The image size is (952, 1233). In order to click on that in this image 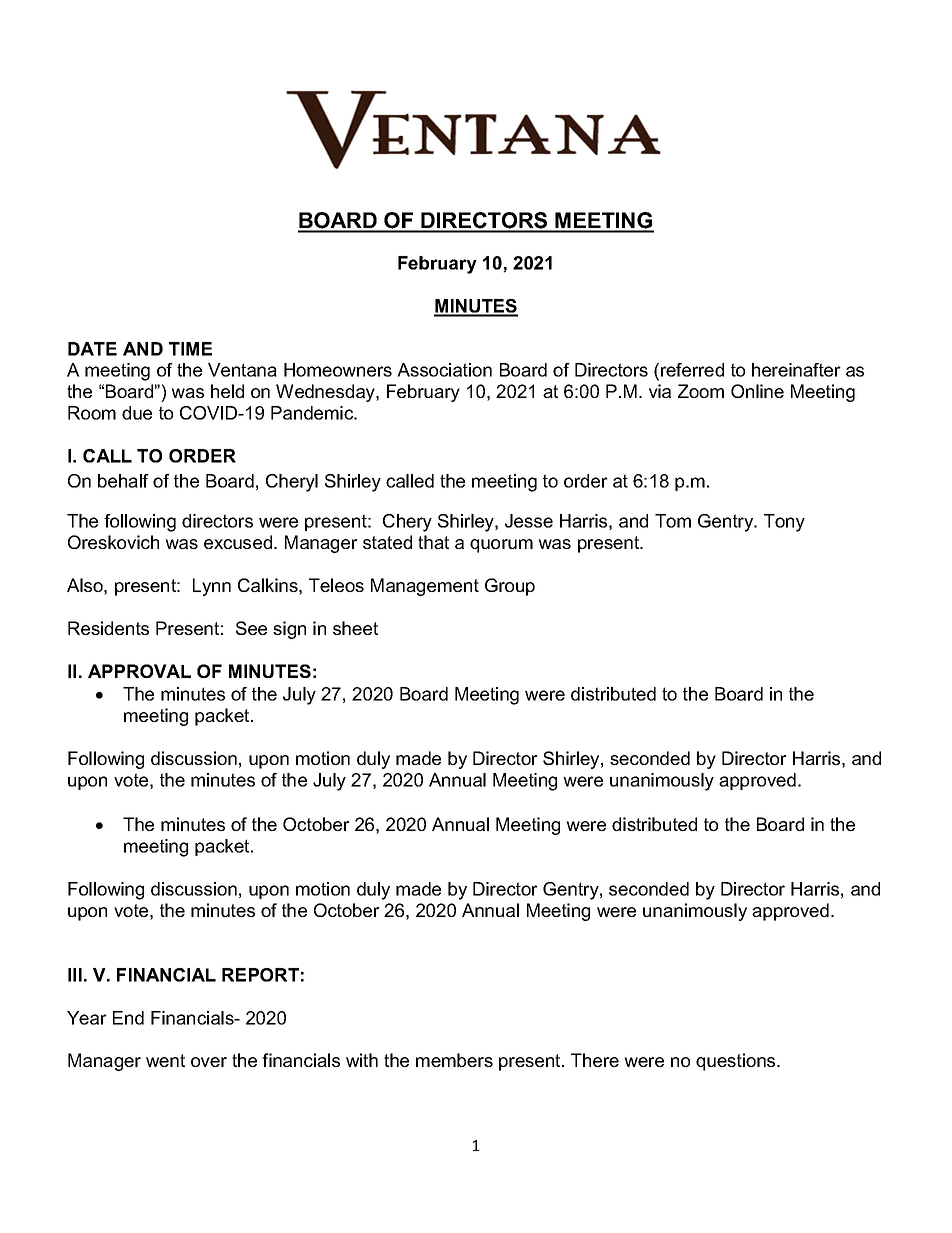, I will do `click(433, 542)`.
